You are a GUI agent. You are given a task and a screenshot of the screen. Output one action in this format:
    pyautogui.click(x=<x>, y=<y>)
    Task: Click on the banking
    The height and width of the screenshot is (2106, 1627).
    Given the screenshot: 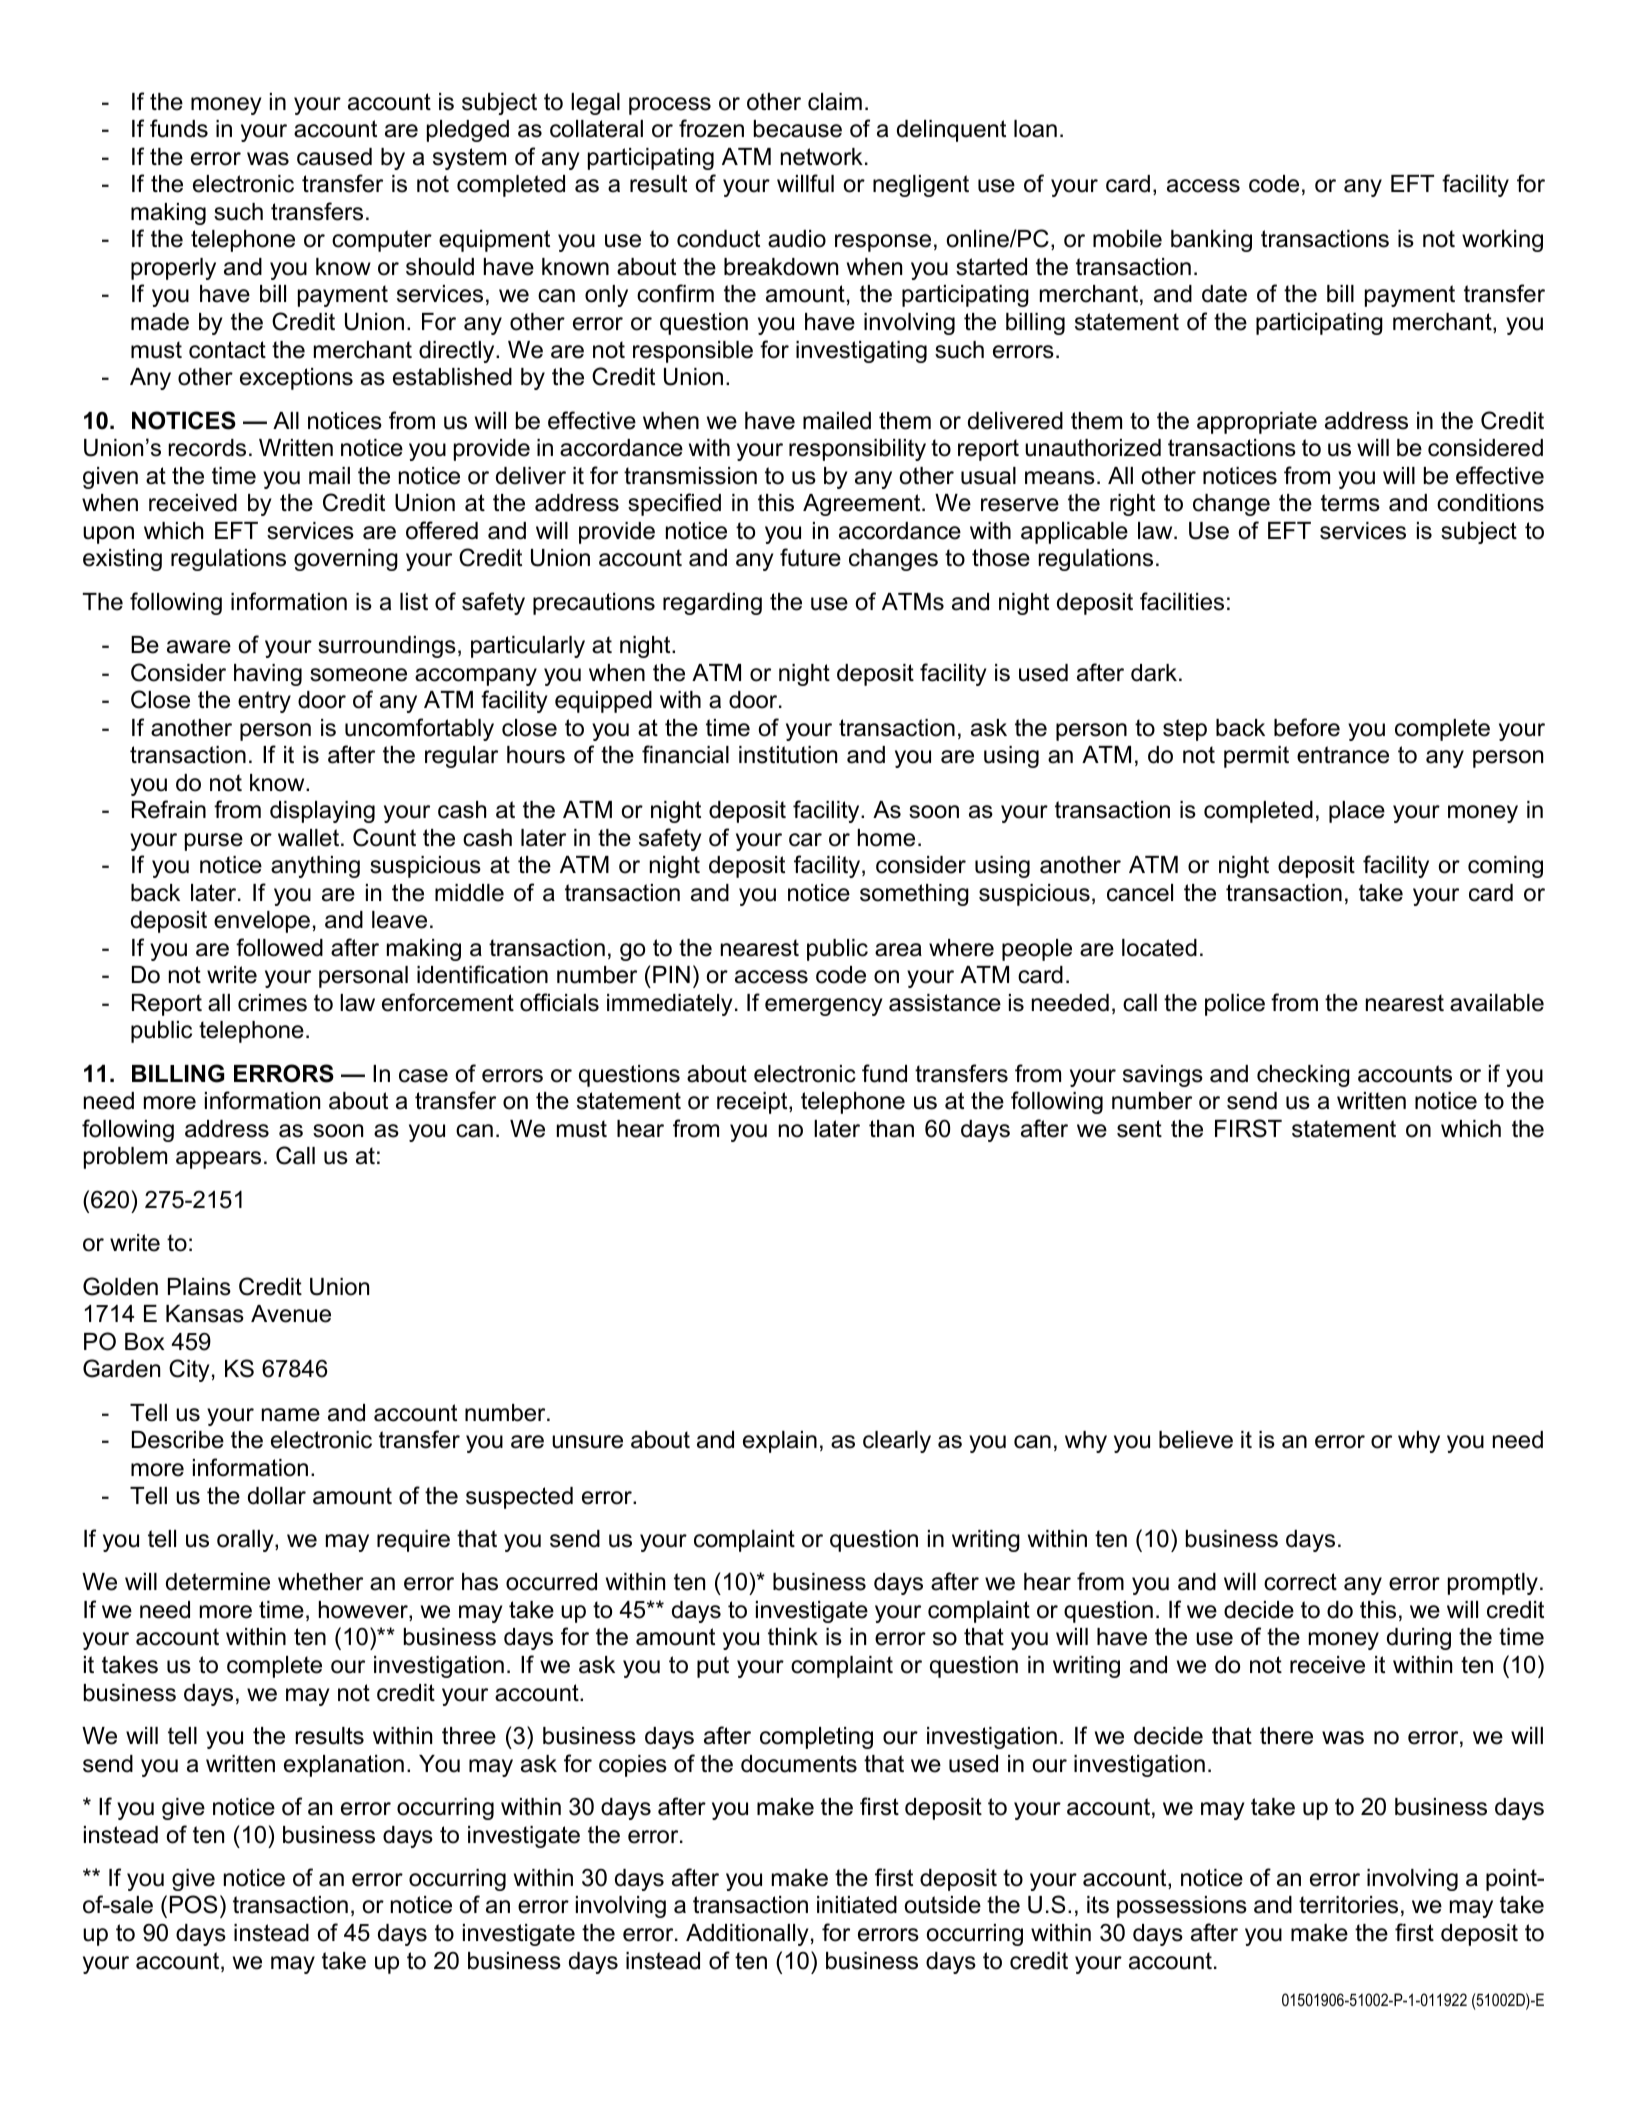 What is the action you would take?
    pyautogui.click(x=1211, y=241)
